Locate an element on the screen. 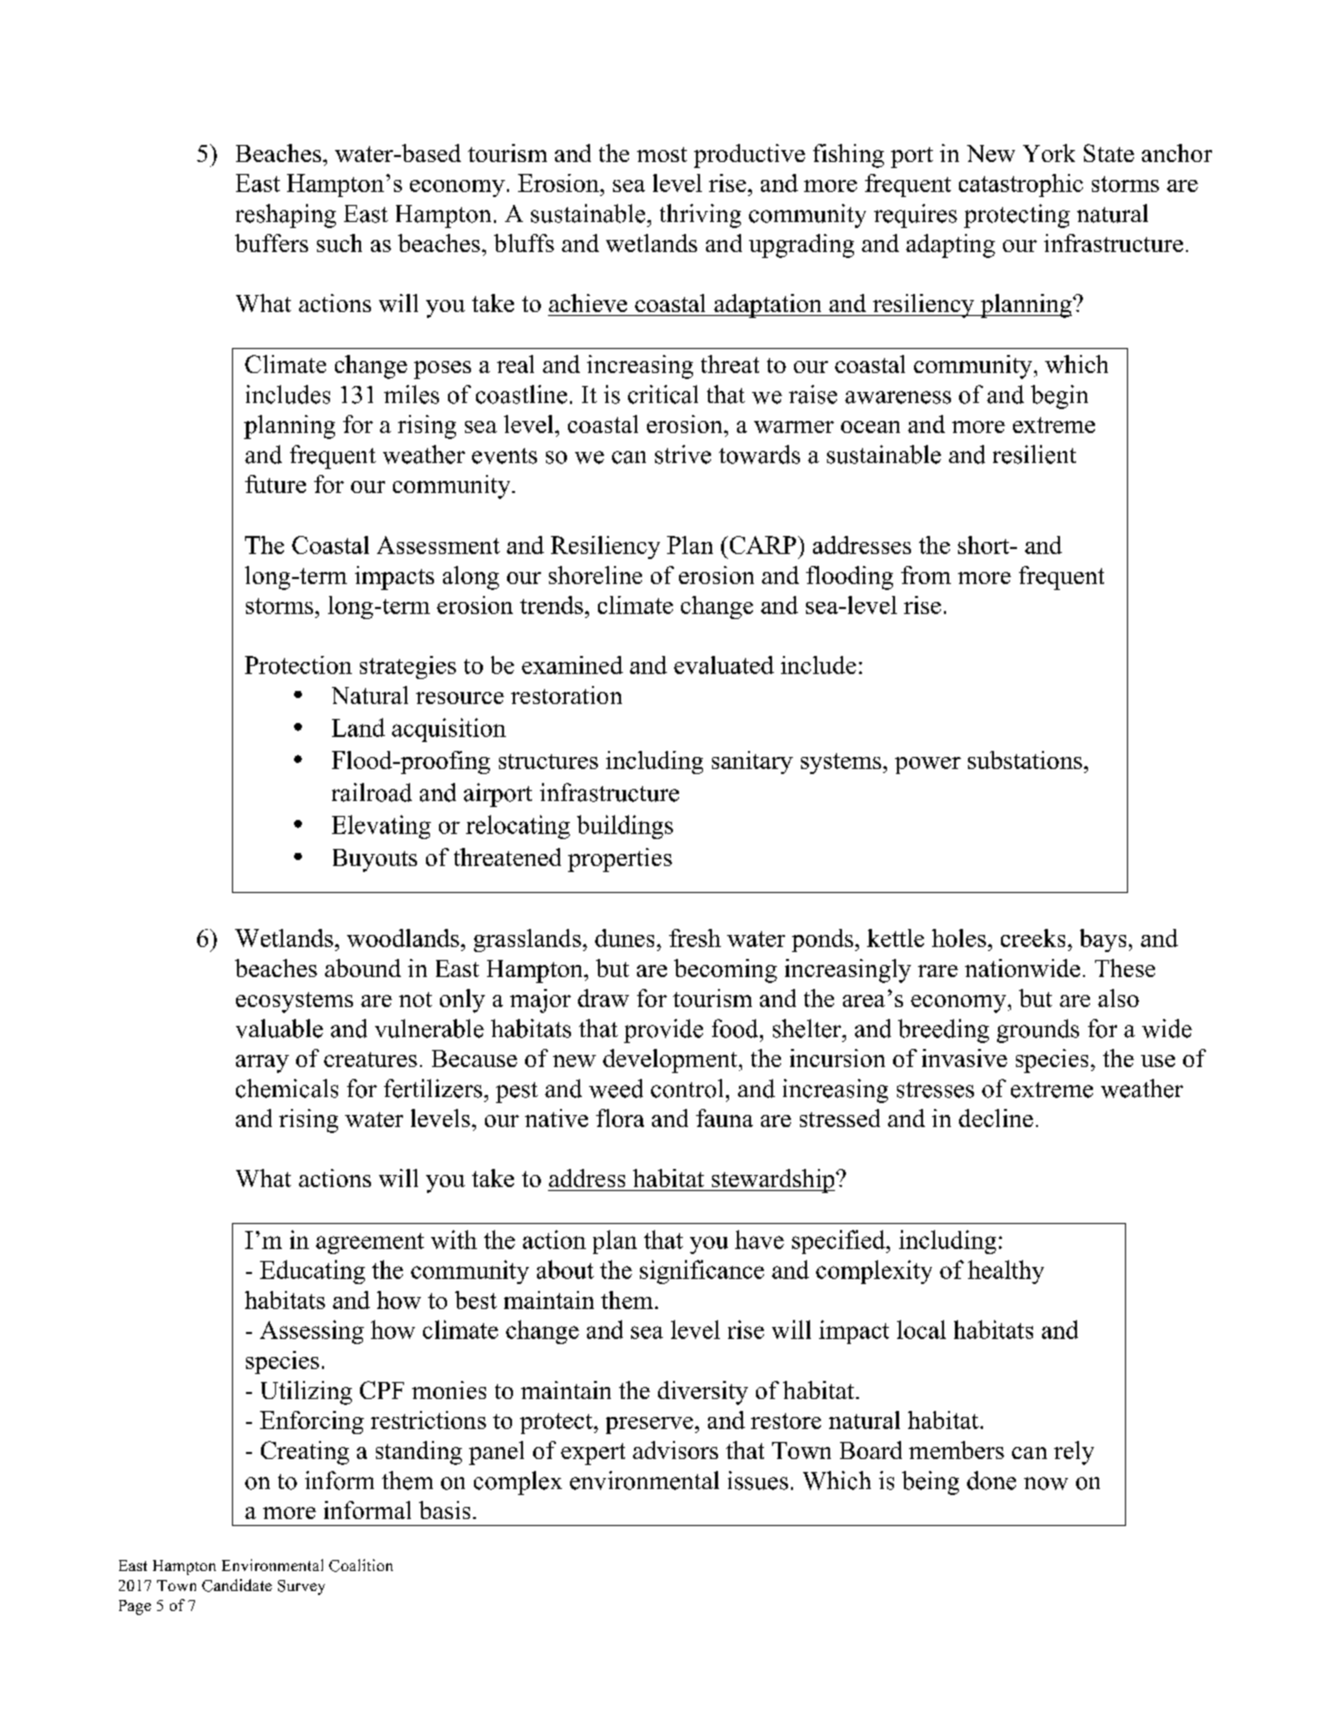 This screenshot has height=1723, width=1331. decline is located at coordinates (996, 1118).
